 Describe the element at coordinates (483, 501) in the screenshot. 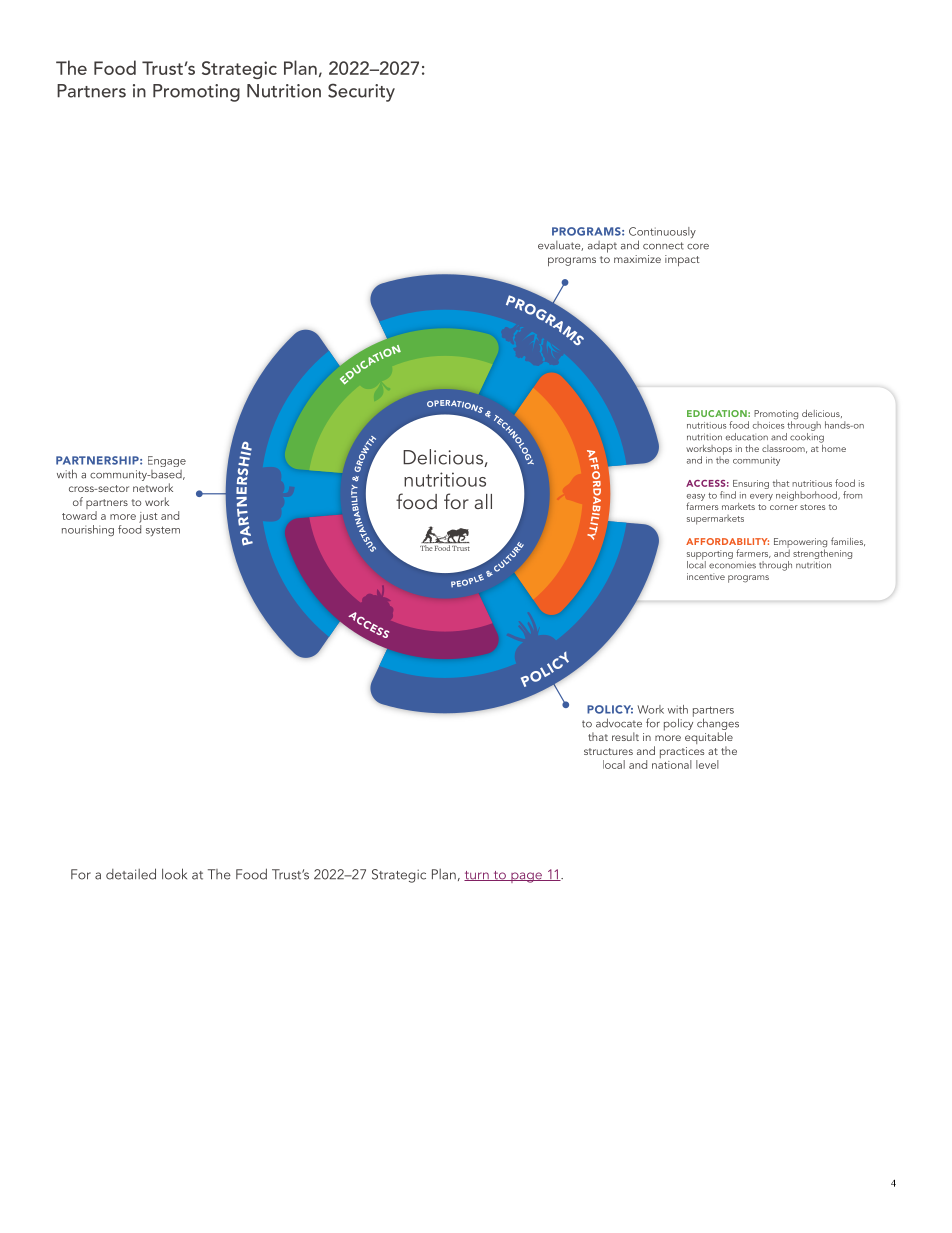

I see `all` at that location.
